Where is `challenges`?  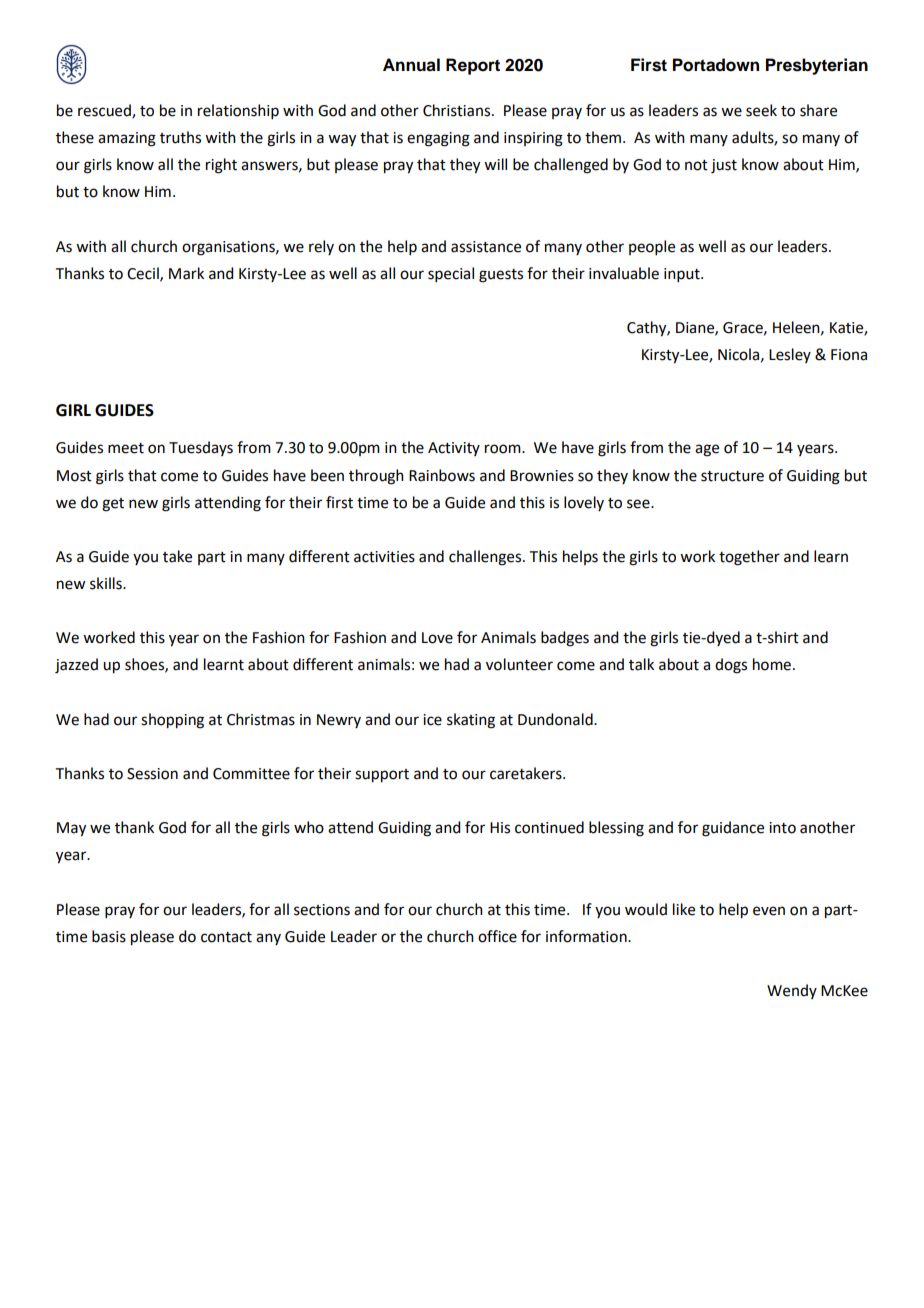 challenges is located at coordinates (486, 558).
